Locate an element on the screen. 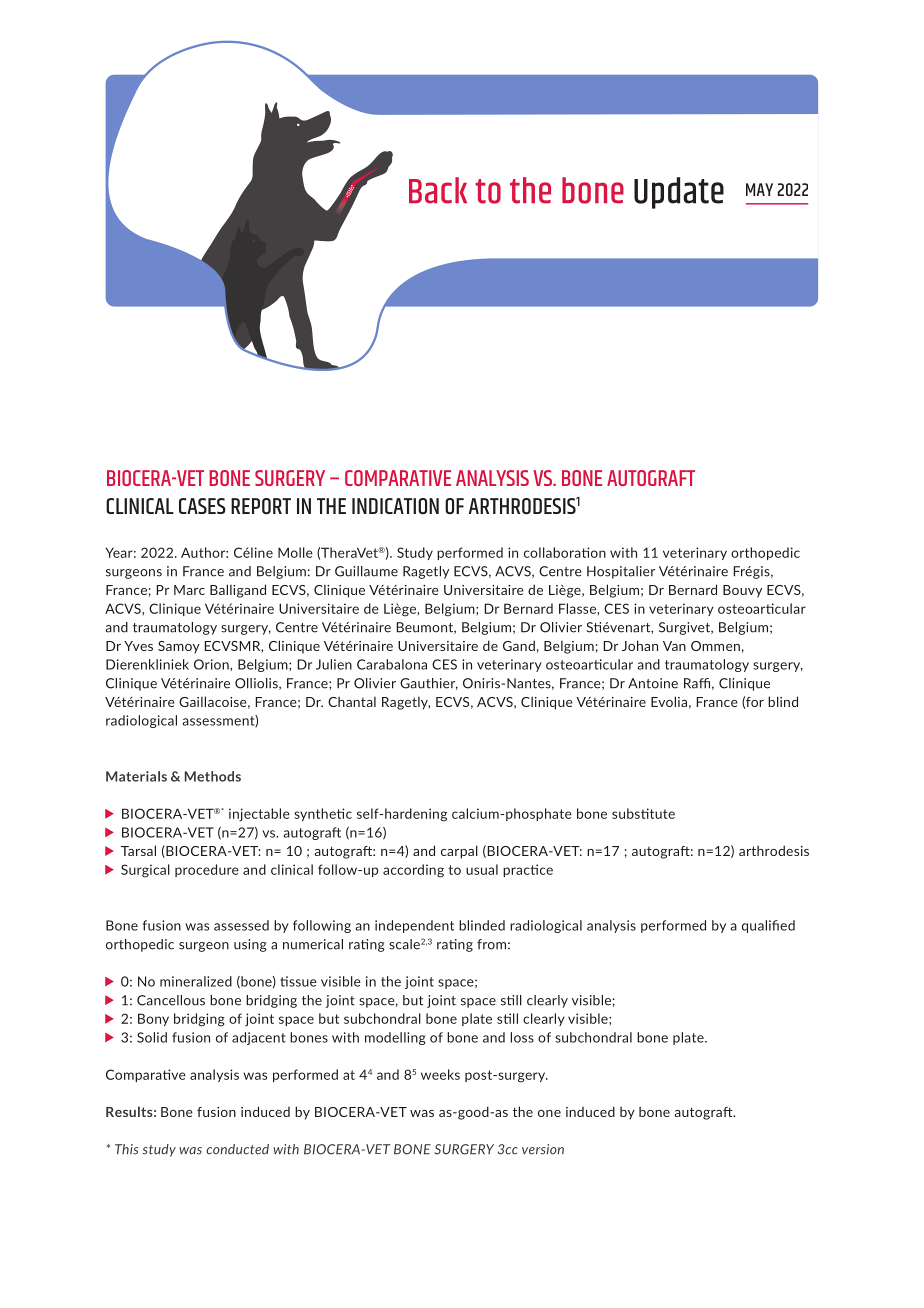 This screenshot has width=924, height=1308. INDICATION is located at coordinates (395, 506).
